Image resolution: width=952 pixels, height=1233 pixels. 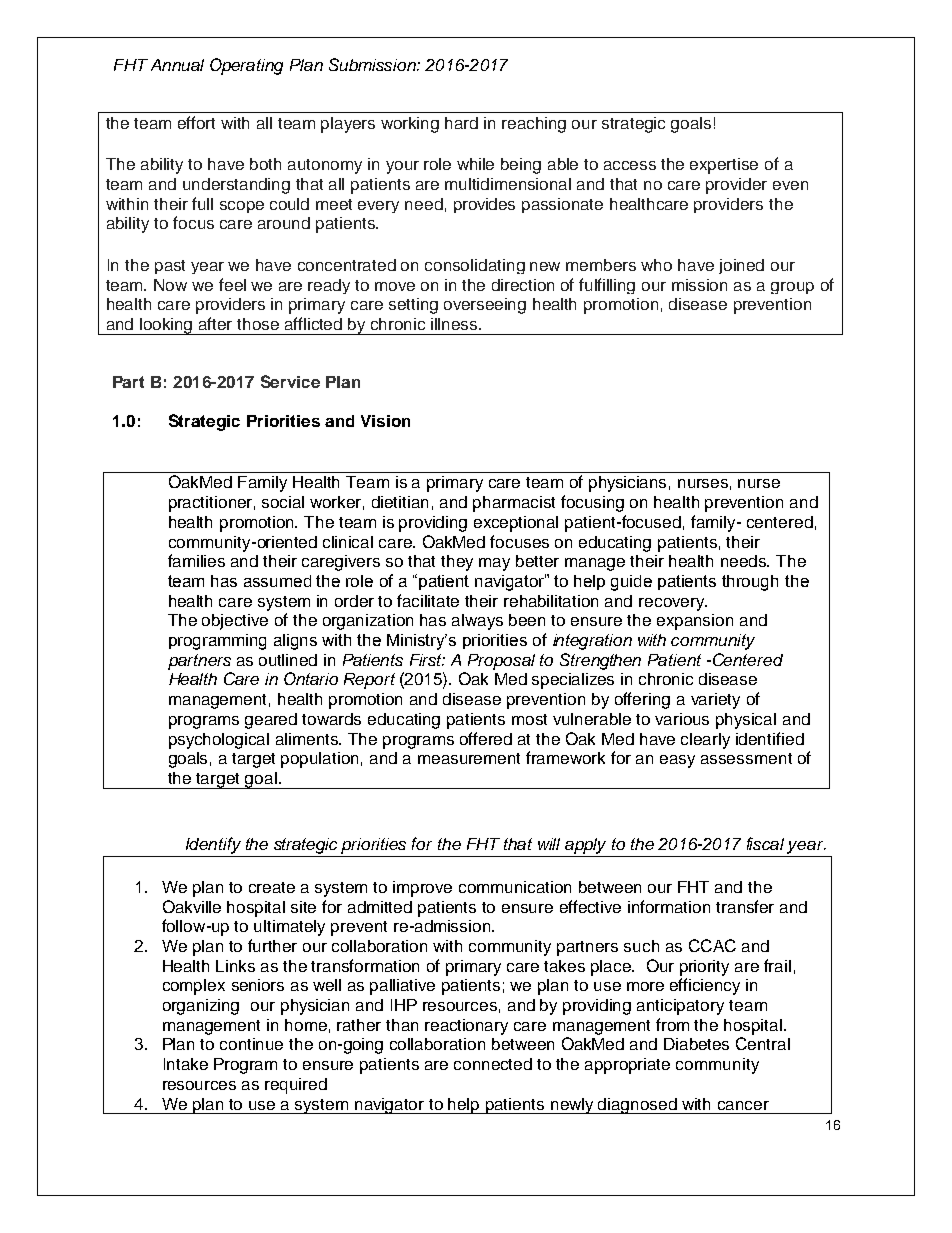 I want to click on those, so click(x=258, y=324).
